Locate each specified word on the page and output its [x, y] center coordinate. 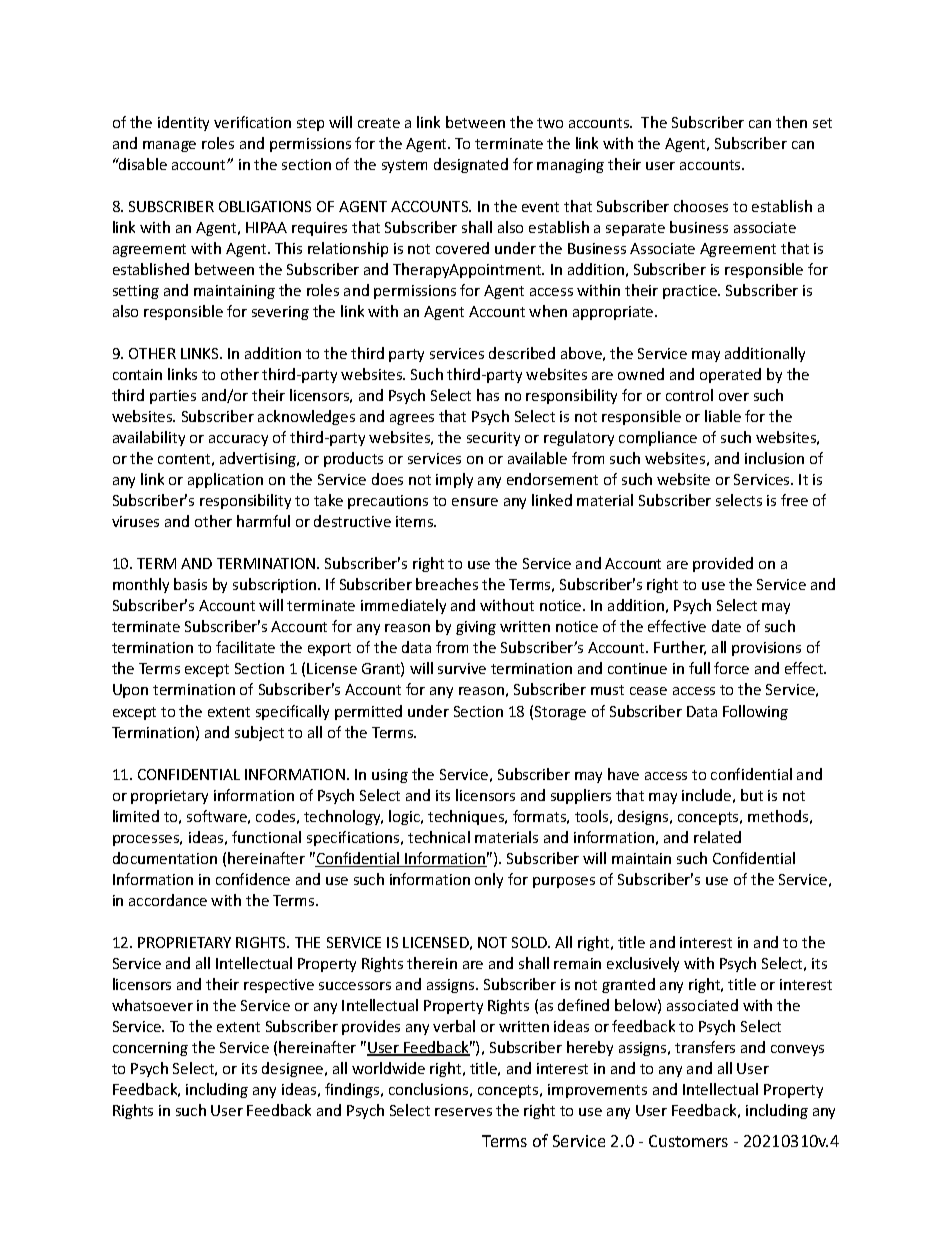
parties [173, 397]
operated [730, 375]
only [489, 880]
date [726, 626]
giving [476, 628]
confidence [253, 879]
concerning [150, 1049]
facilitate [245, 647]
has [488, 395]
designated [471, 165]
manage [169, 146]
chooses [701, 206]
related [717, 837]
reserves [463, 1112]
